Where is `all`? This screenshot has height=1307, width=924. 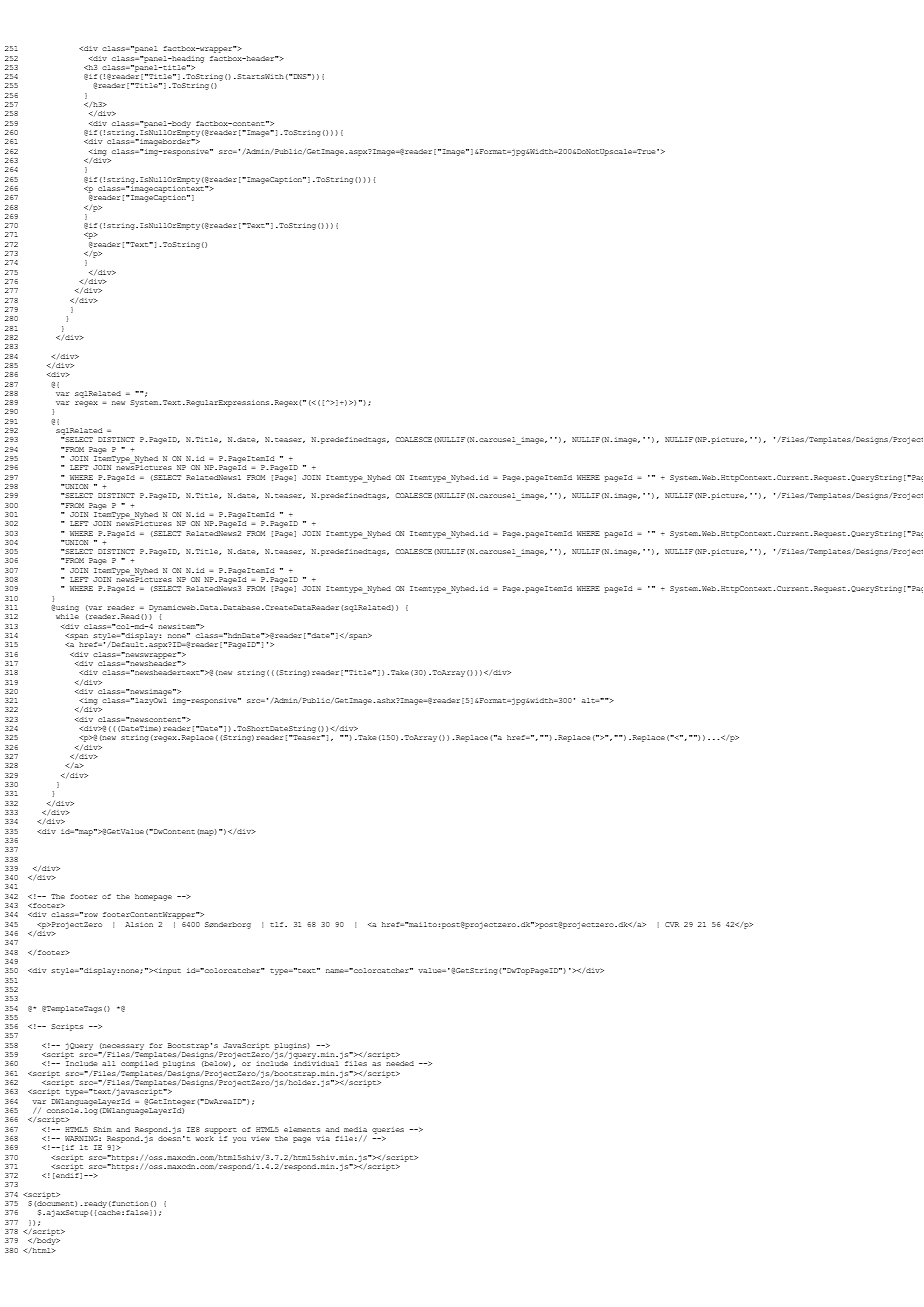 all is located at coordinates (108, 1063).
